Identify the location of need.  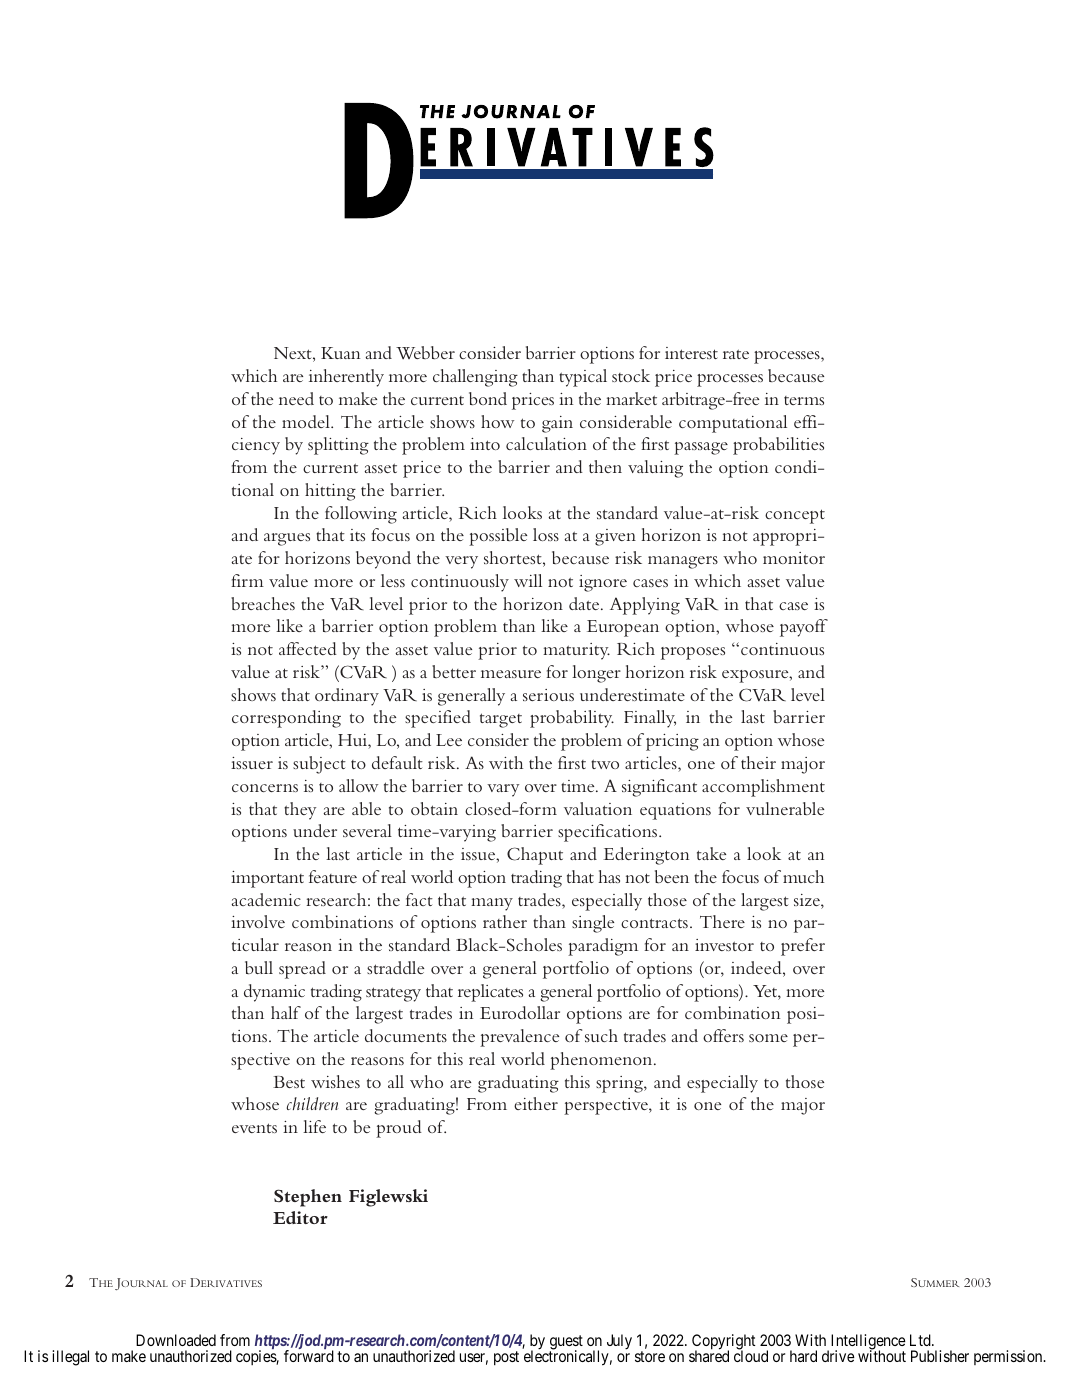
(296, 398).
